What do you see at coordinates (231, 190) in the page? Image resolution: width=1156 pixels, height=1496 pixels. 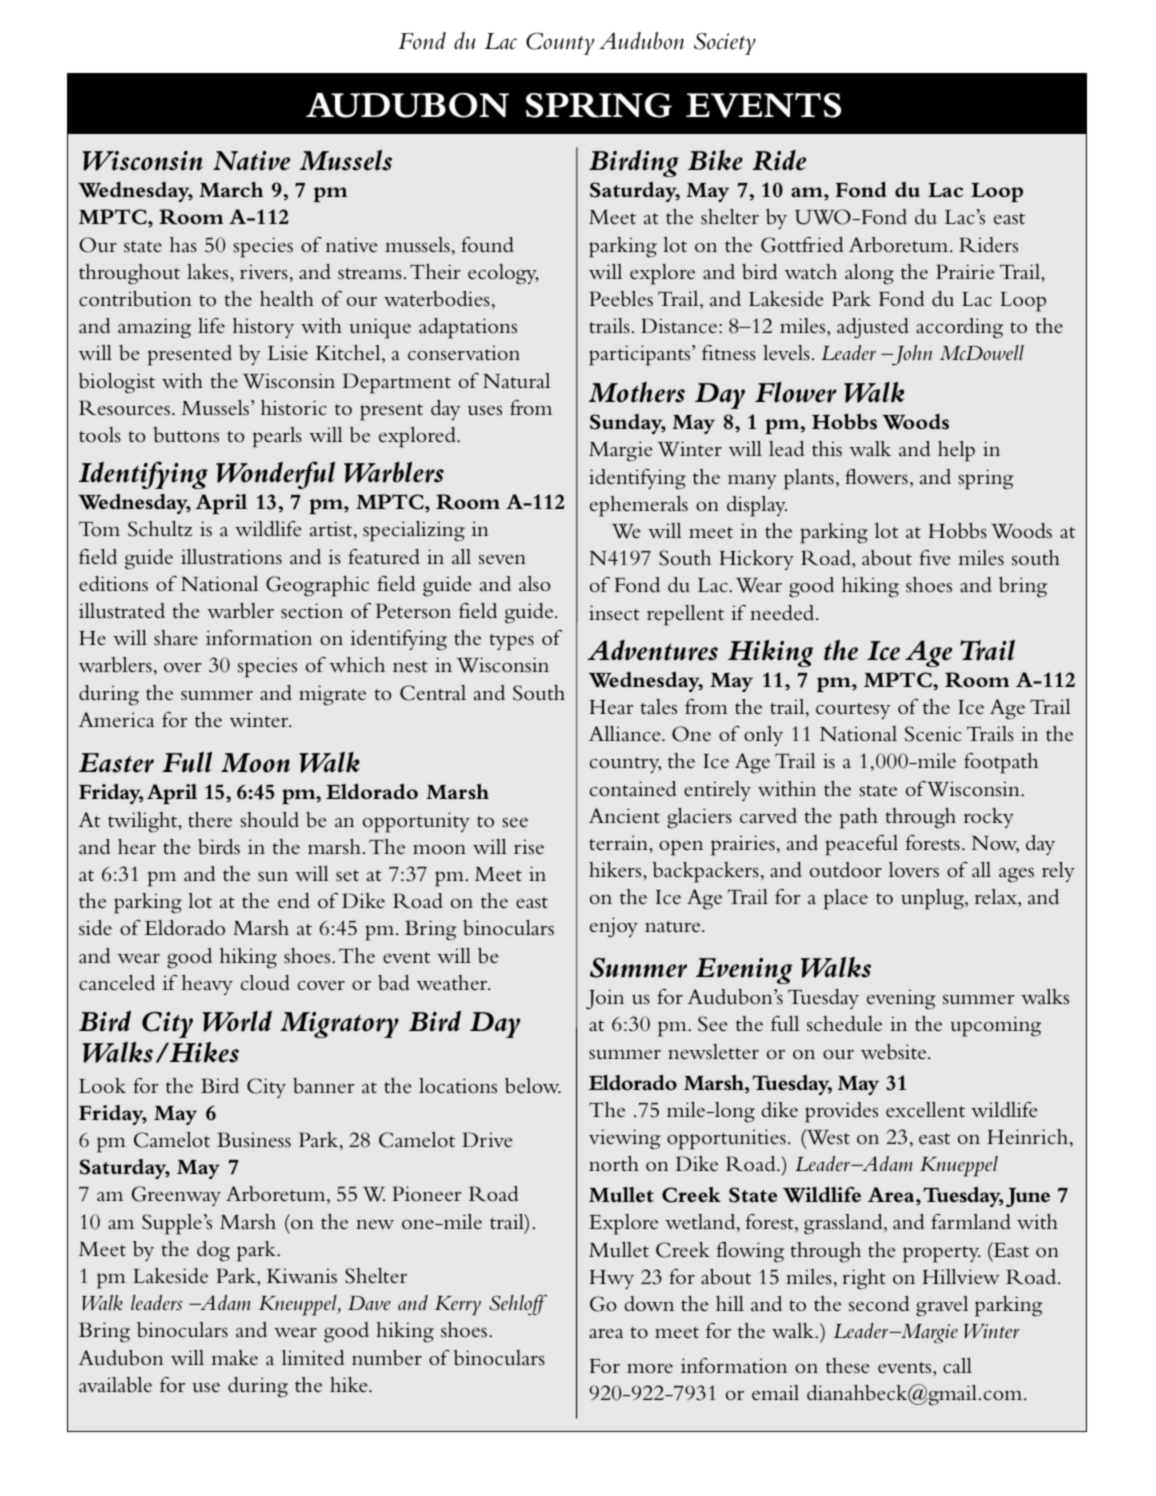 I see `March` at bounding box center [231, 190].
